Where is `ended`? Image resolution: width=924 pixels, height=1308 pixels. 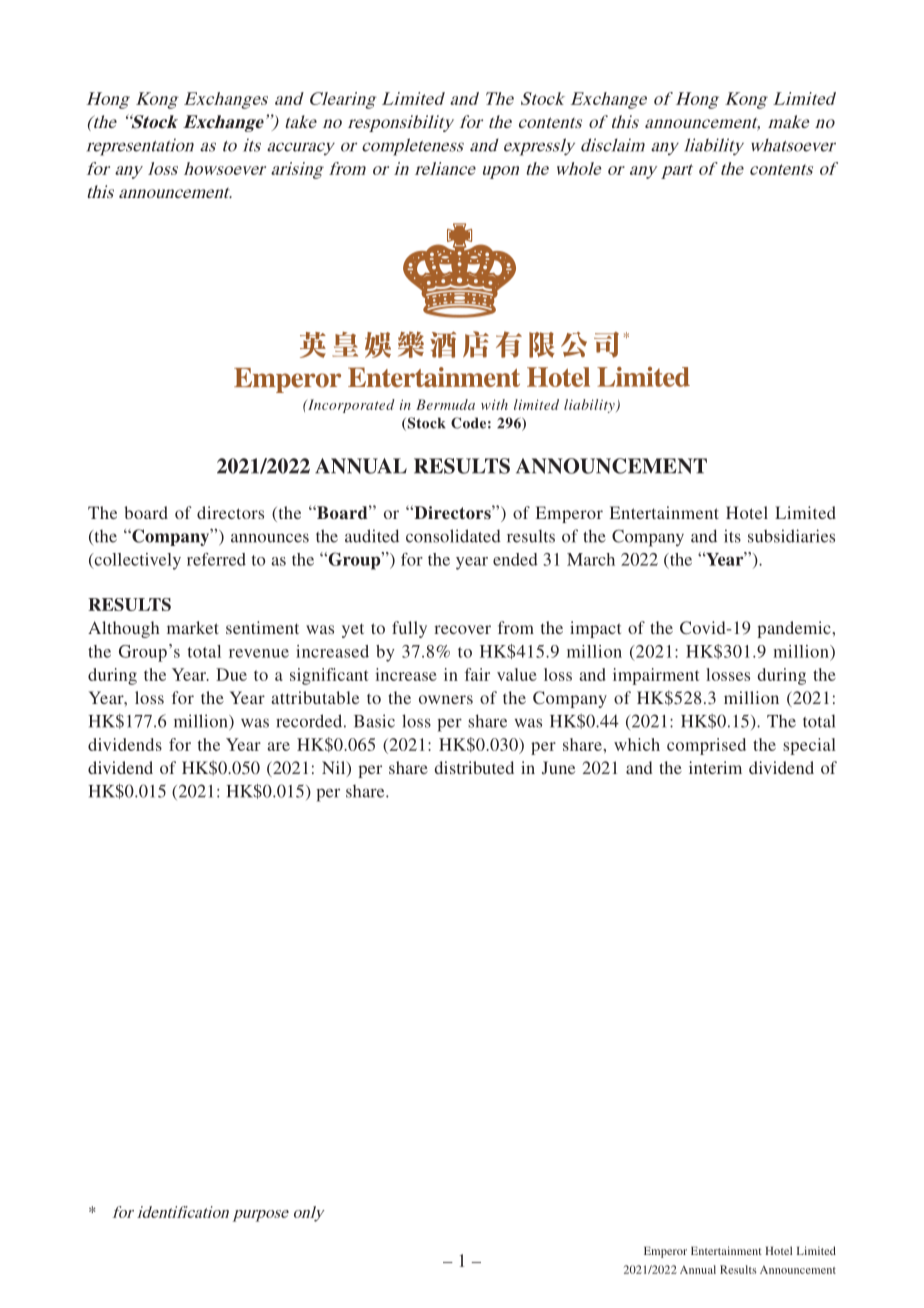 ended is located at coordinates (515, 559).
